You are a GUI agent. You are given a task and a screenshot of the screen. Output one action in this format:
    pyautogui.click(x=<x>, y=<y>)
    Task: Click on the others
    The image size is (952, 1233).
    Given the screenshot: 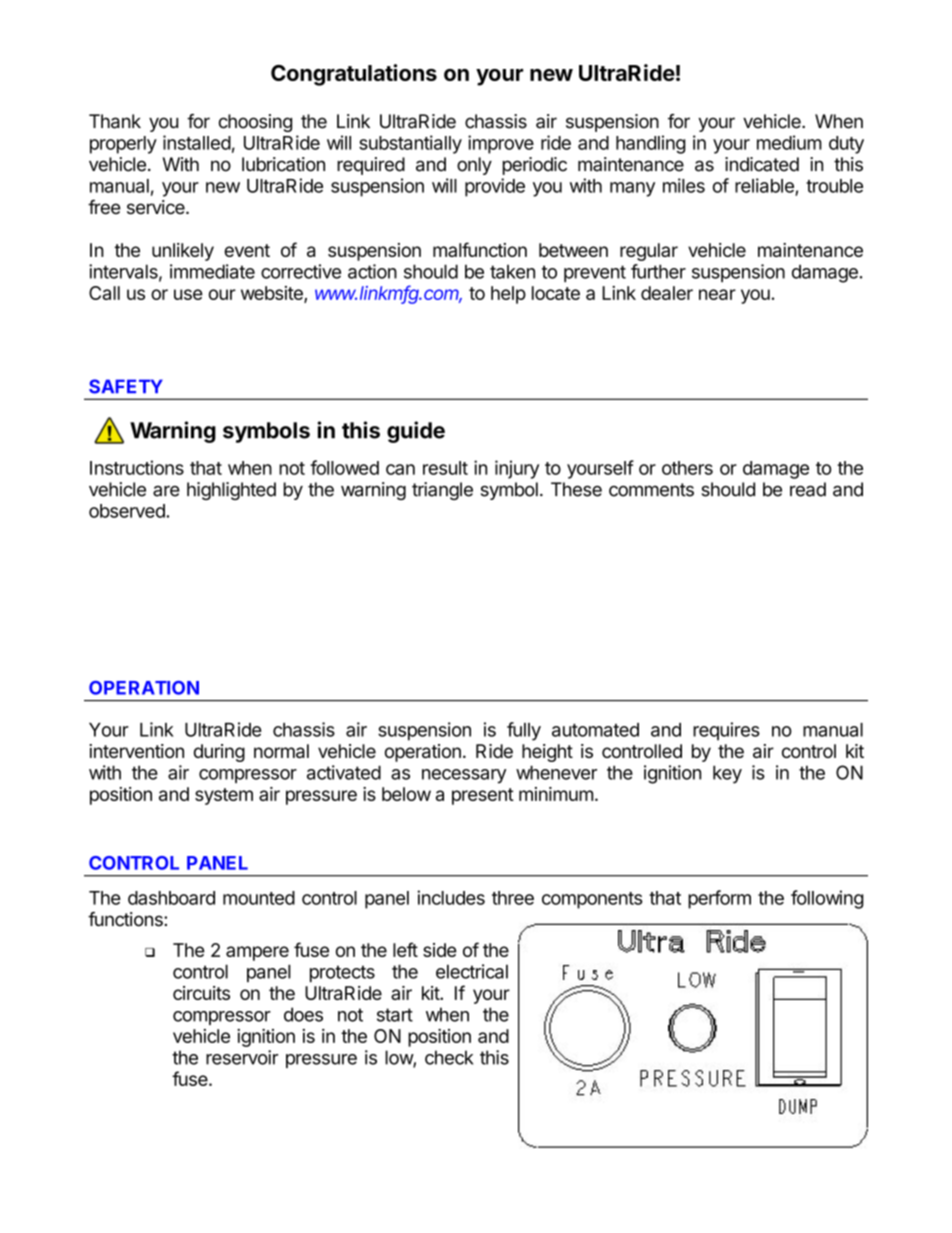 What is the action you would take?
    pyautogui.click(x=687, y=468)
